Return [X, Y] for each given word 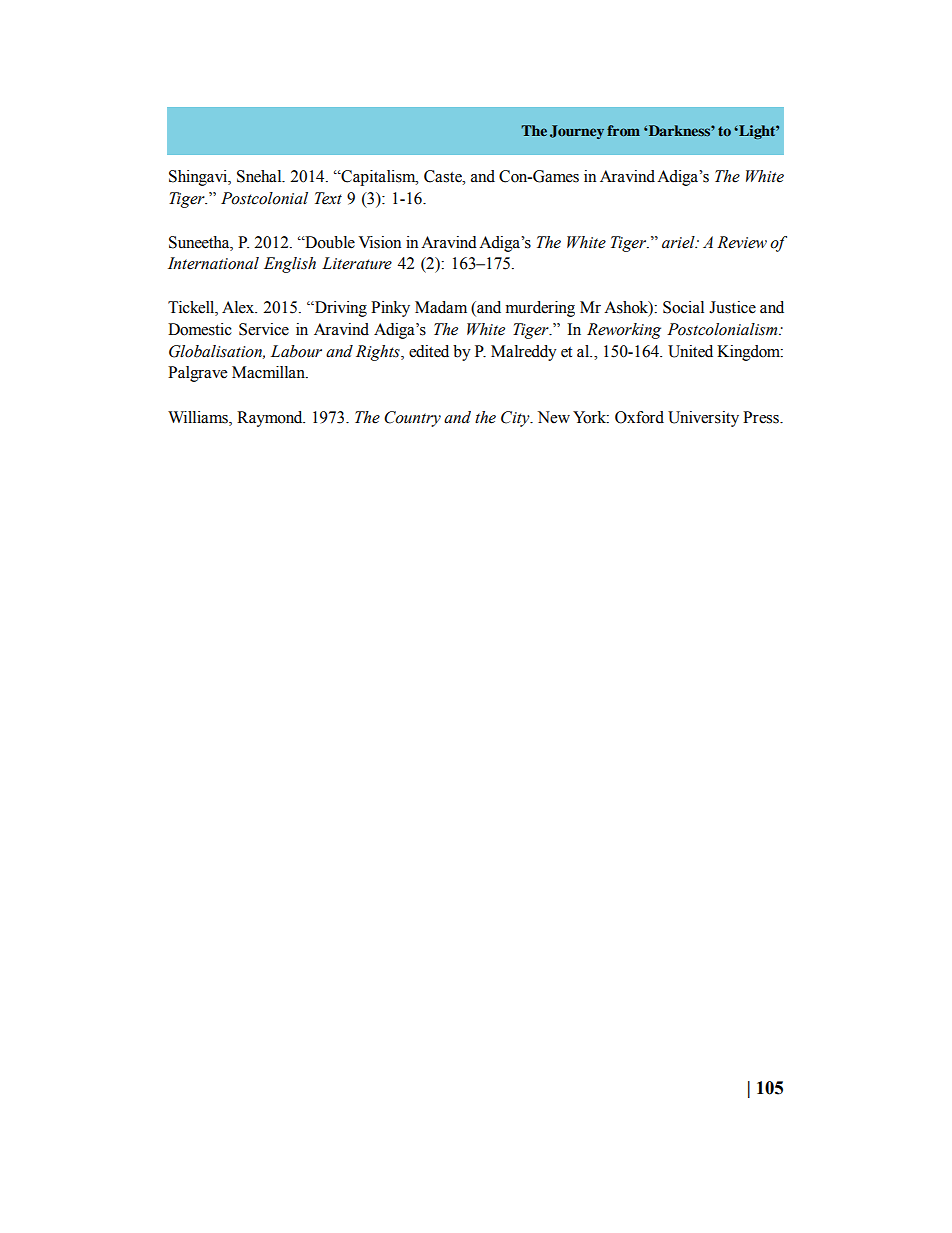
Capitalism [378, 178]
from [623, 130]
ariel [679, 242]
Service [264, 329]
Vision [379, 242]
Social [683, 307]
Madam [441, 307]
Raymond [271, 419]
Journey [577, 132]
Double [329, 242]
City [516, 419]
